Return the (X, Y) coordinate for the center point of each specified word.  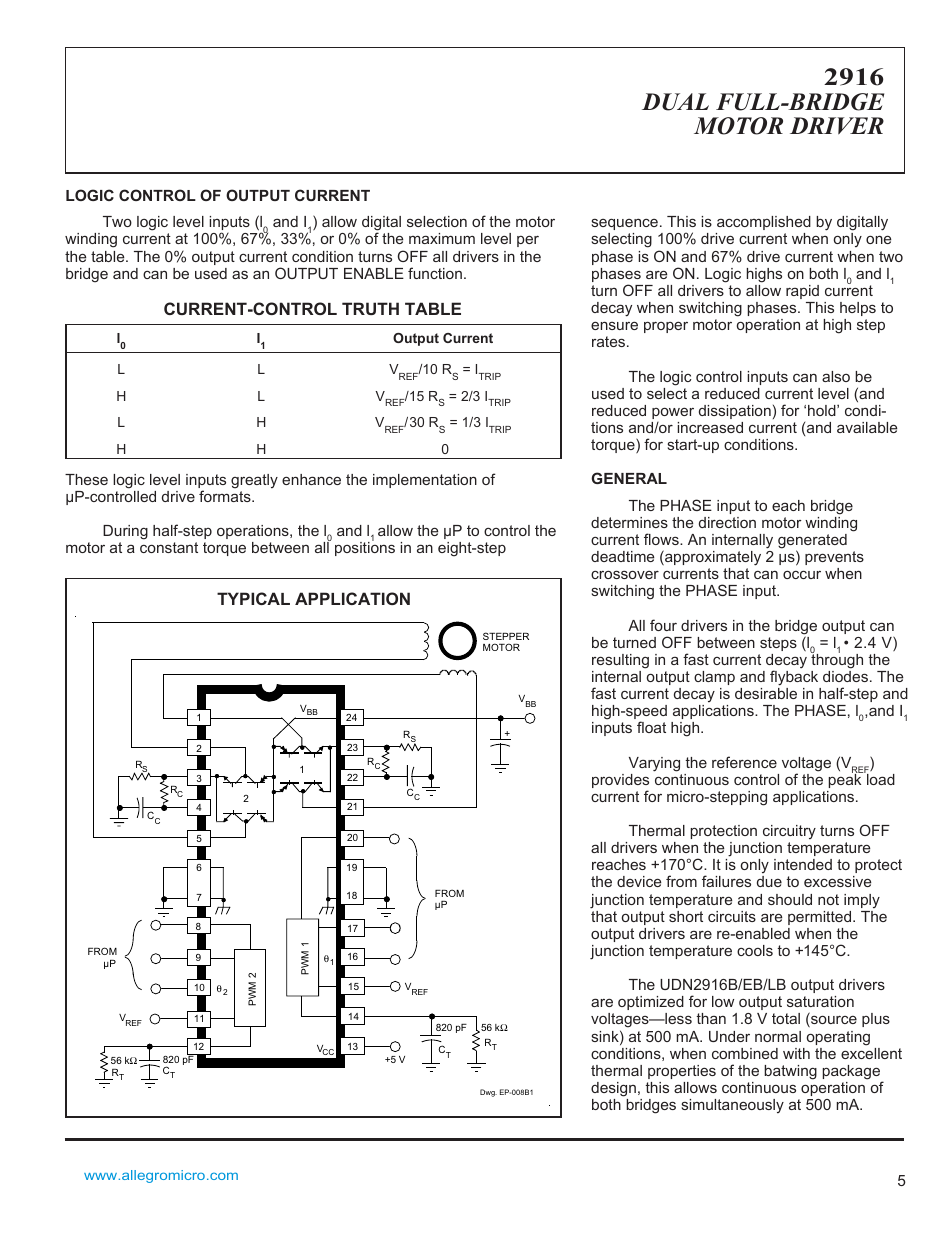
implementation (425, 481)
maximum (442, 238)
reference (744, 762)
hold (823, 410)
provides (620, 782)
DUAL (675, 102)
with (796, 1053)
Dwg (488, 1093)
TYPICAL (253, 598)
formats (226, 496)
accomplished (764, 223)
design (613, 1089)
